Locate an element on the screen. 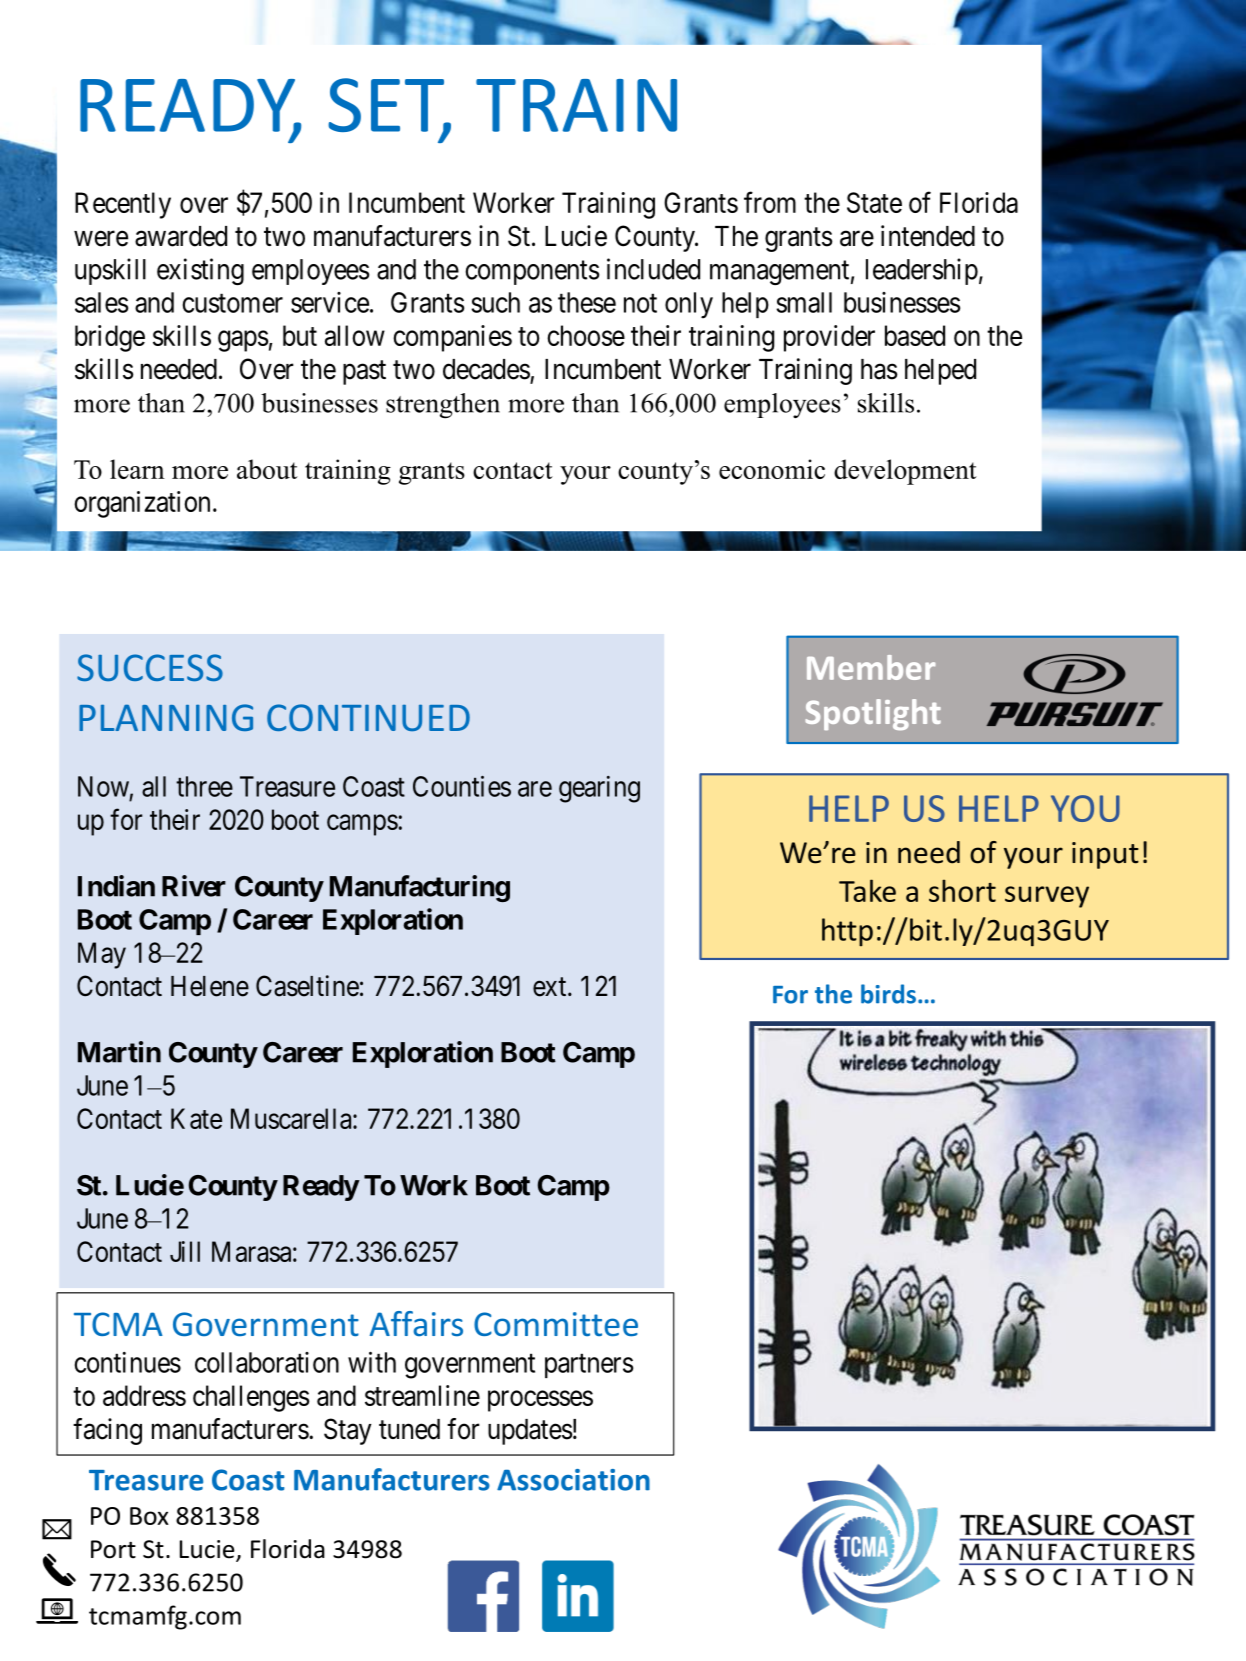  intended is located at coordinates (928, 236).
